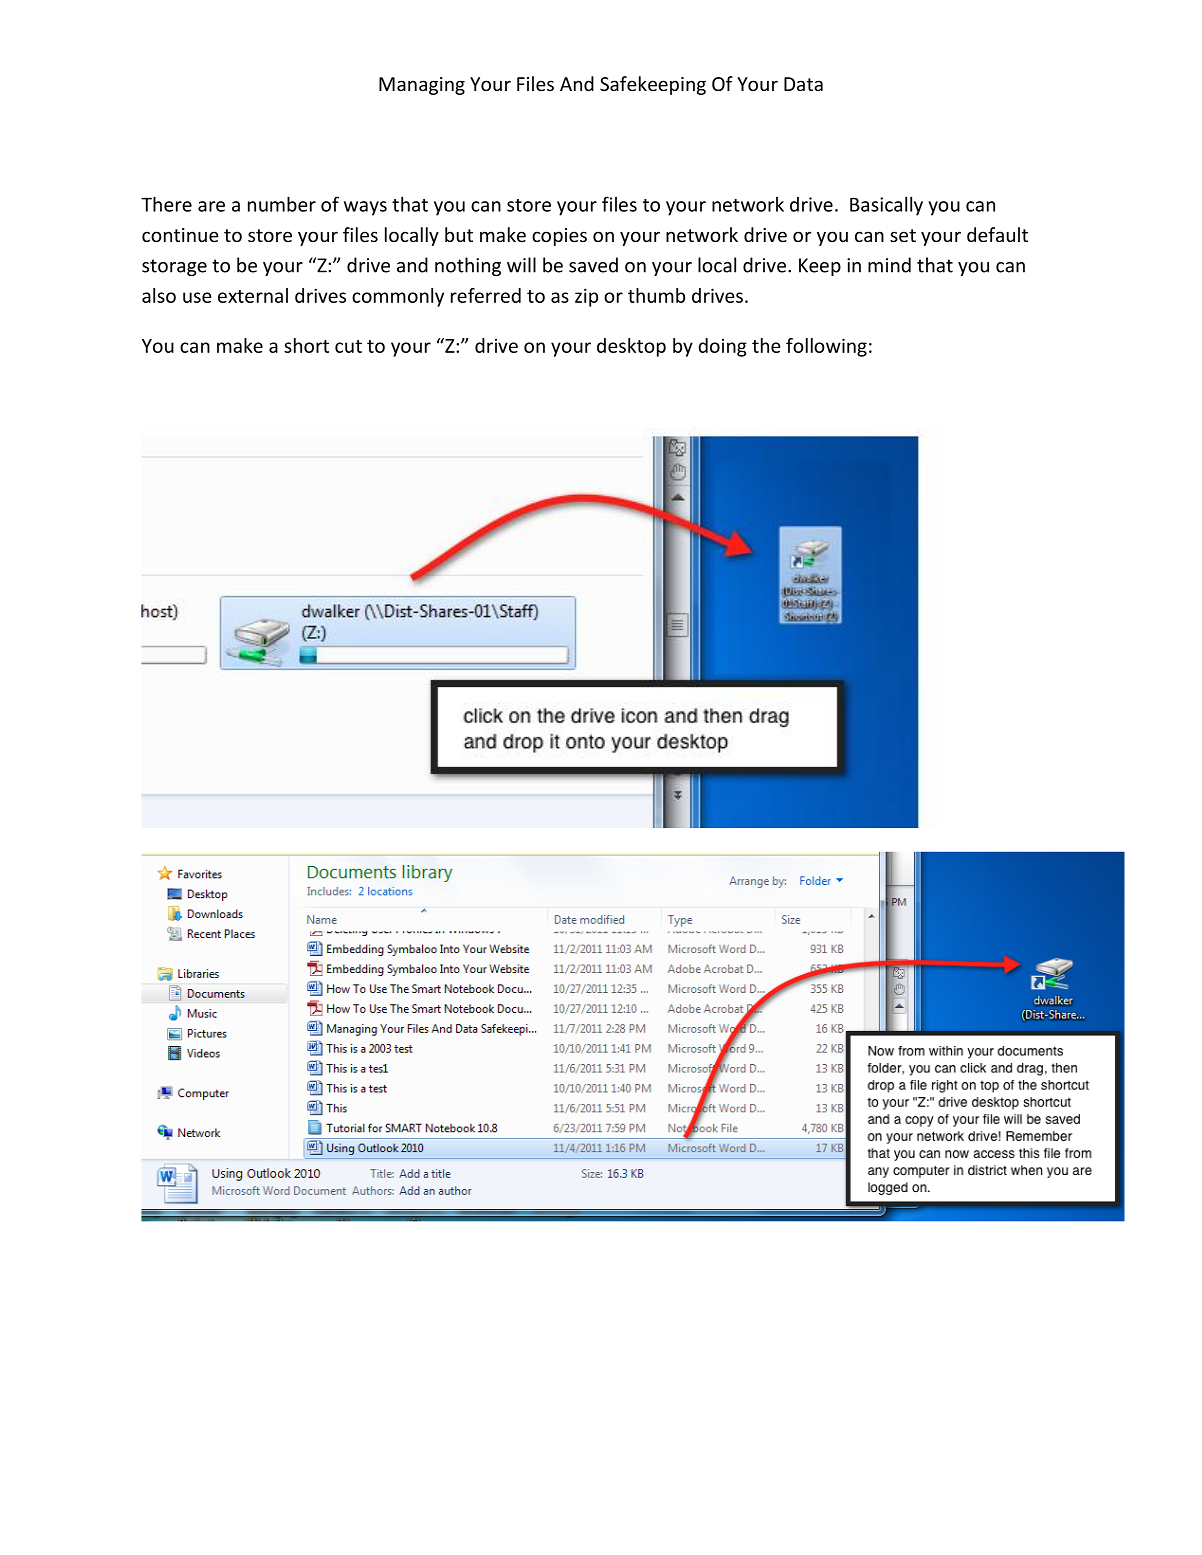 The image size is (1202, 1555). I want to click on number, so click(282, 204).
